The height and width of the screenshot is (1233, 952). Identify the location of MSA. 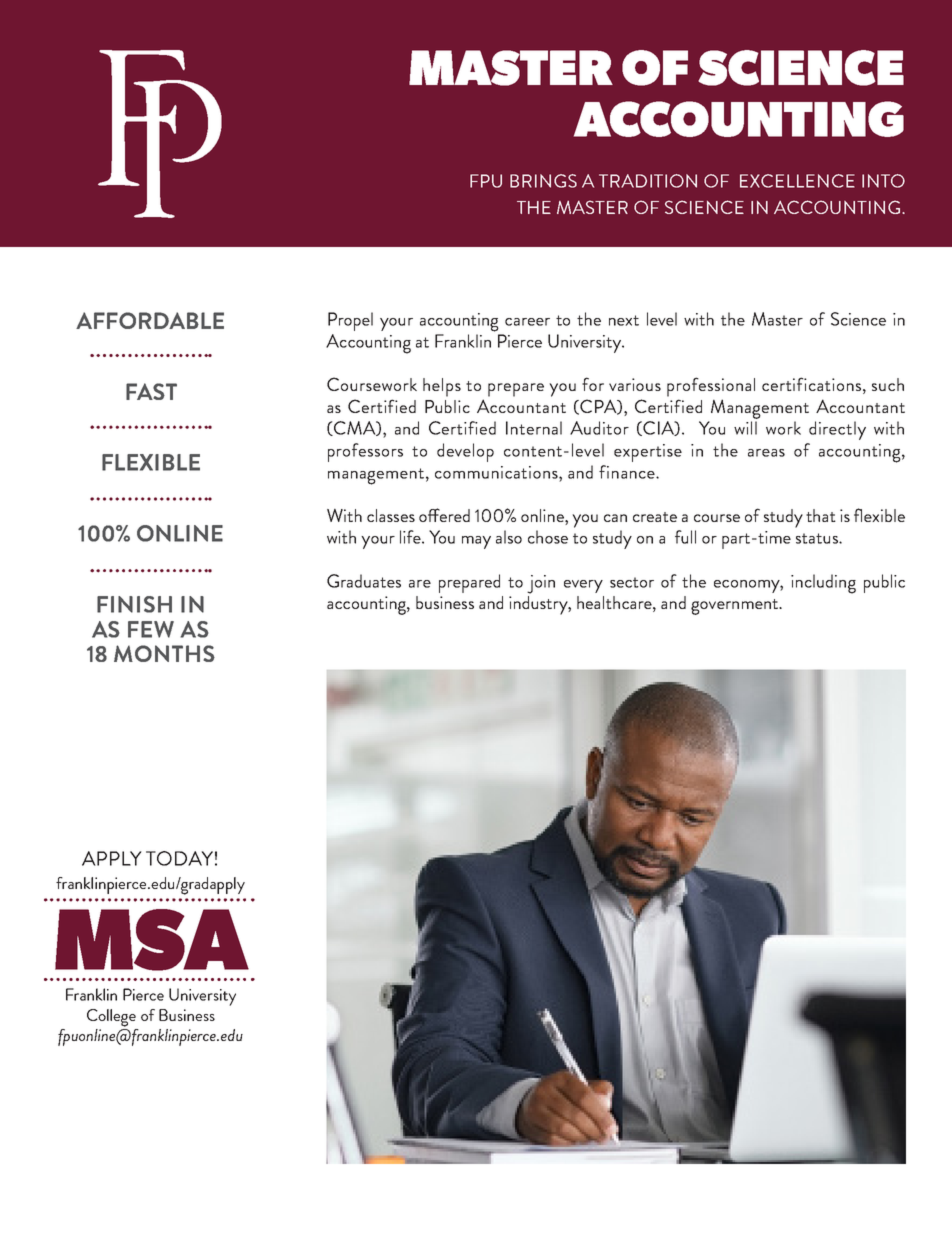
(152, 940).
